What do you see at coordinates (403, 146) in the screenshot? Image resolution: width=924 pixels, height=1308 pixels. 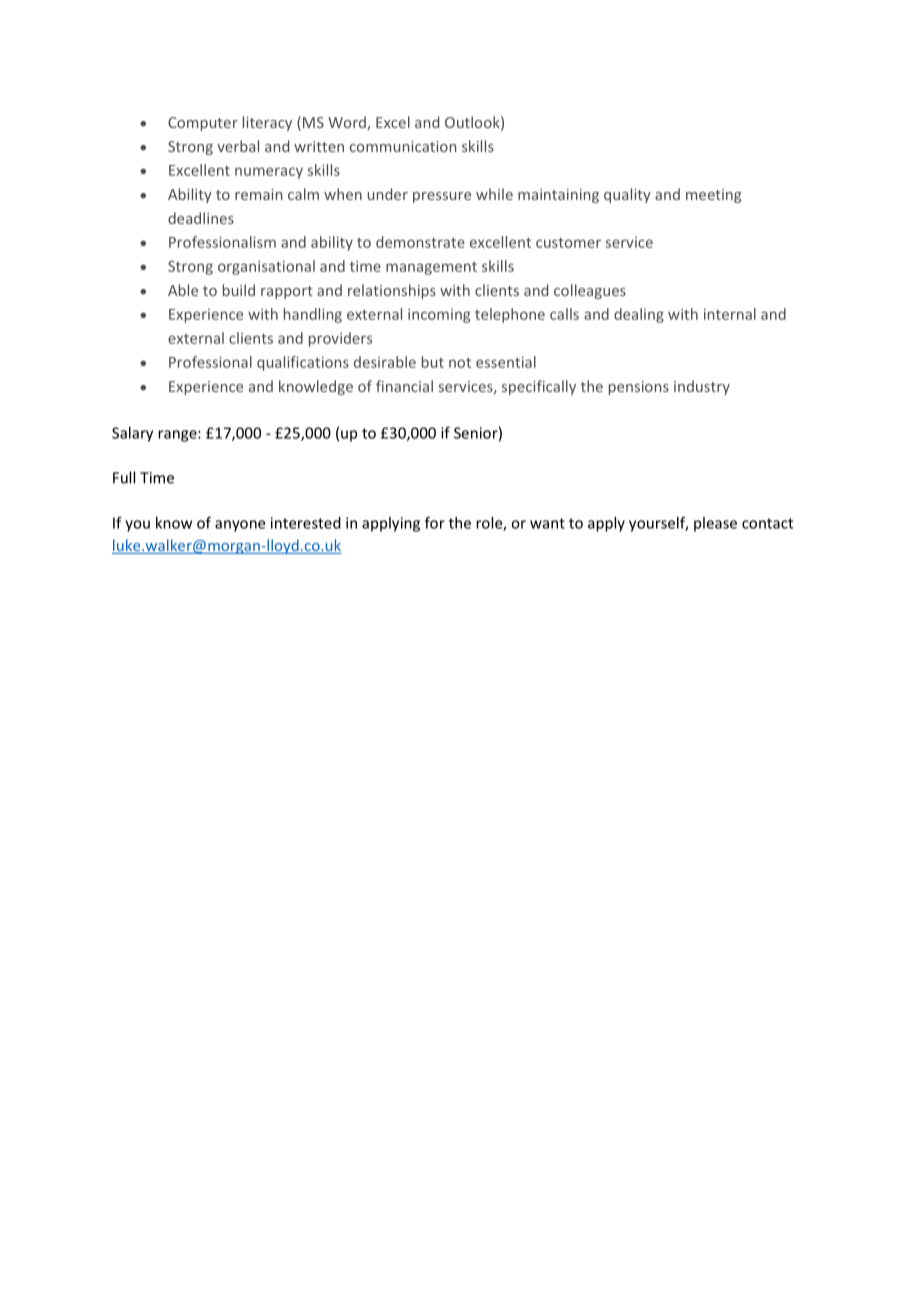 I see `communication` at bounding box center [403, 146].
